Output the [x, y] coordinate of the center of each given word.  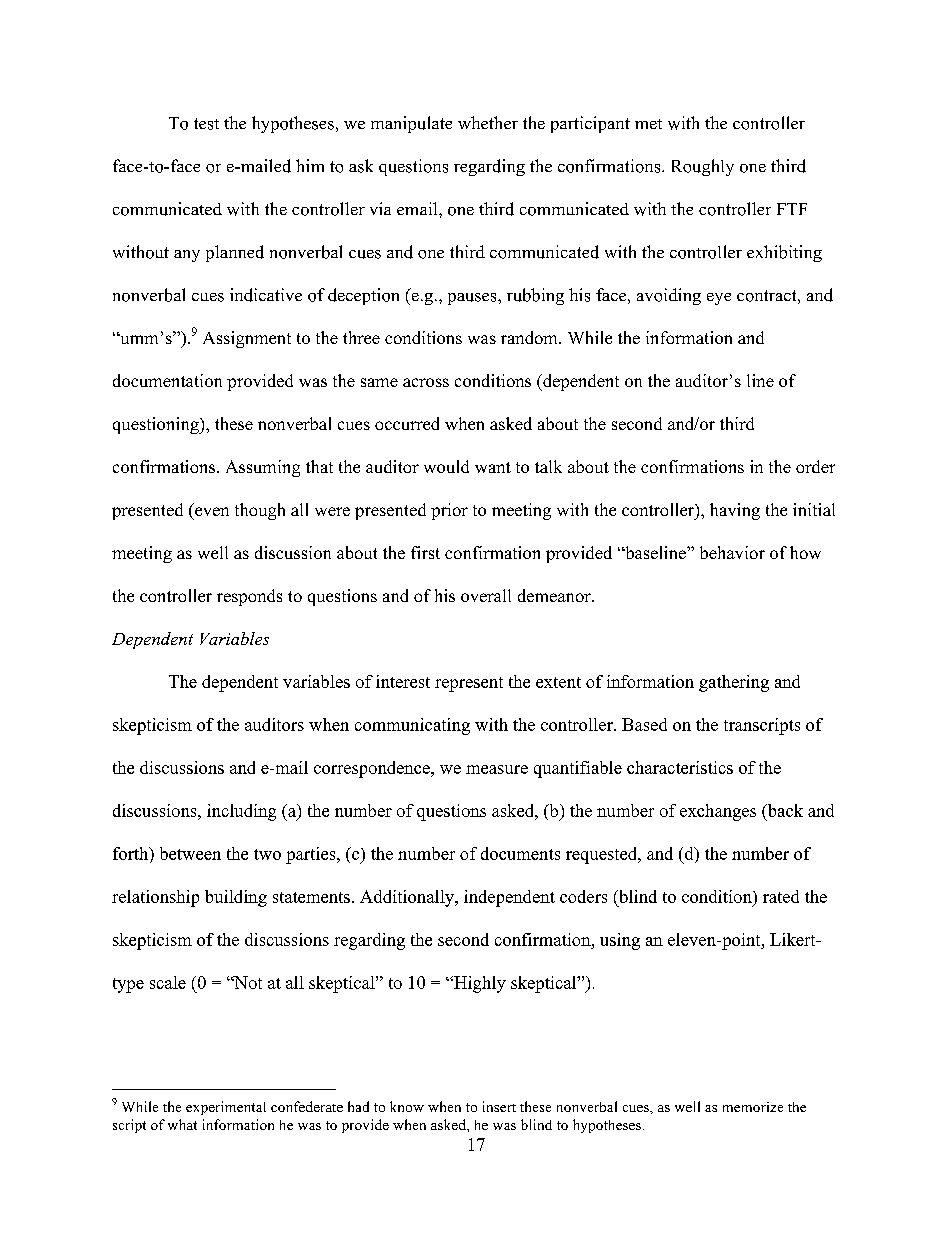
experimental [226, 1108]
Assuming [263, 468]
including [241, 812]
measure [497, 769]
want [493, 467]
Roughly [703, 167]
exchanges [718, 812]
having [735, 511]
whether [488, 122]
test [206, 124]
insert [499, 1106]
